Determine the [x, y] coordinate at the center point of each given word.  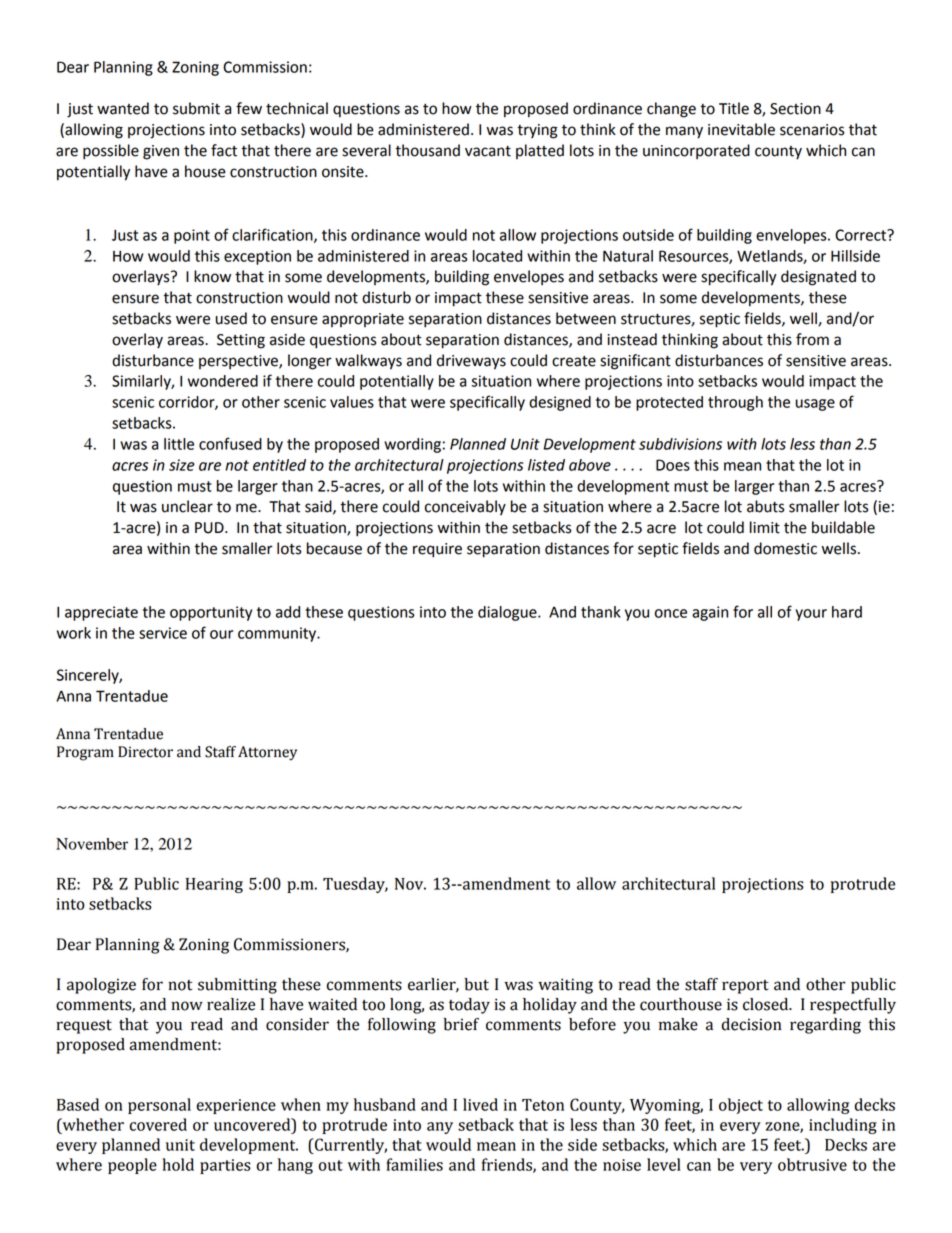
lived [480, 1104]
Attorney [267, 753]
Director [145, 752]
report [745, 987]
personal [159, 1106]
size [182, 465]
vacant [488, 151]
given [161, 152]
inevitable [741, 129]
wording [412, 445]
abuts [765, 506]
